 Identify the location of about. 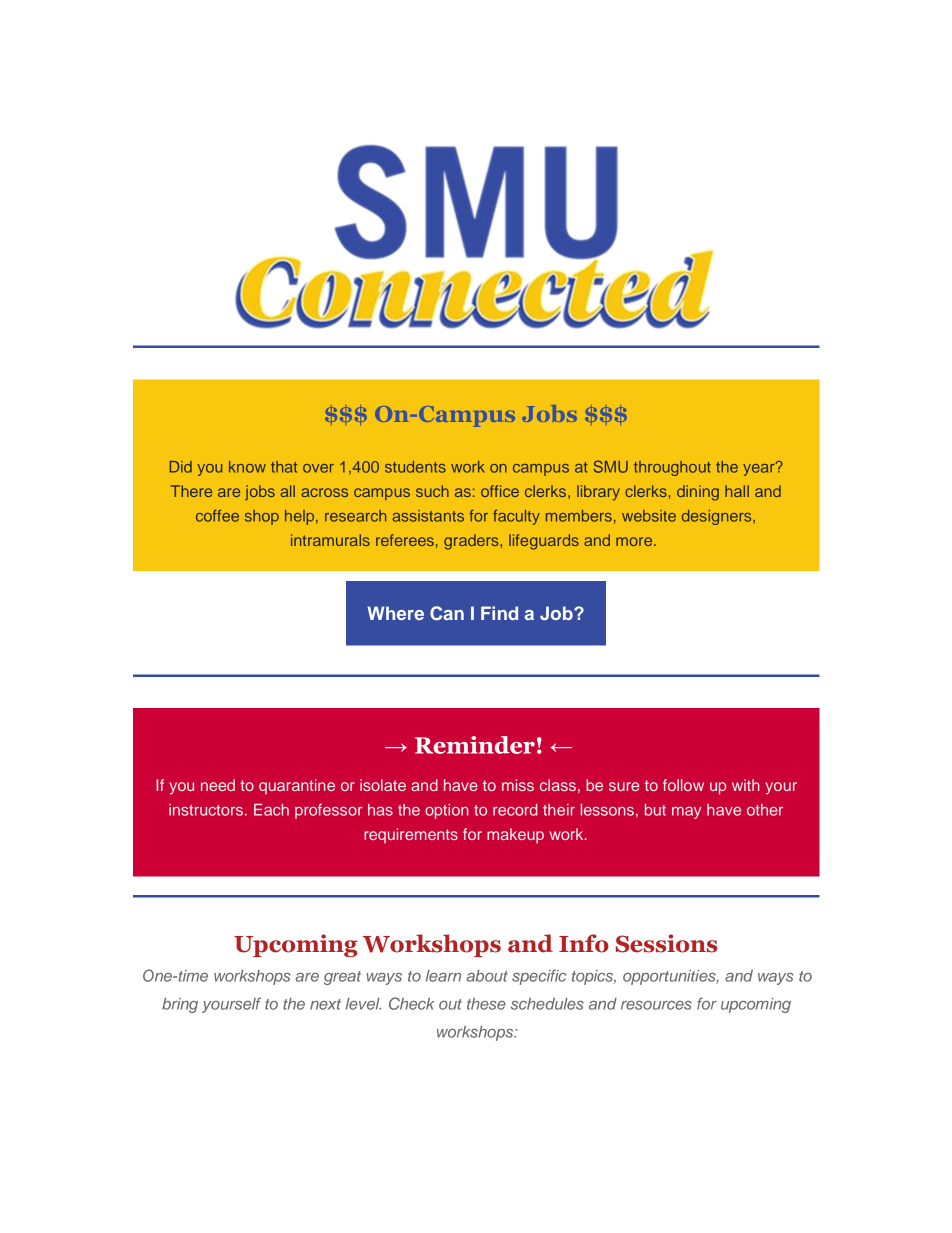
(487, 976).
